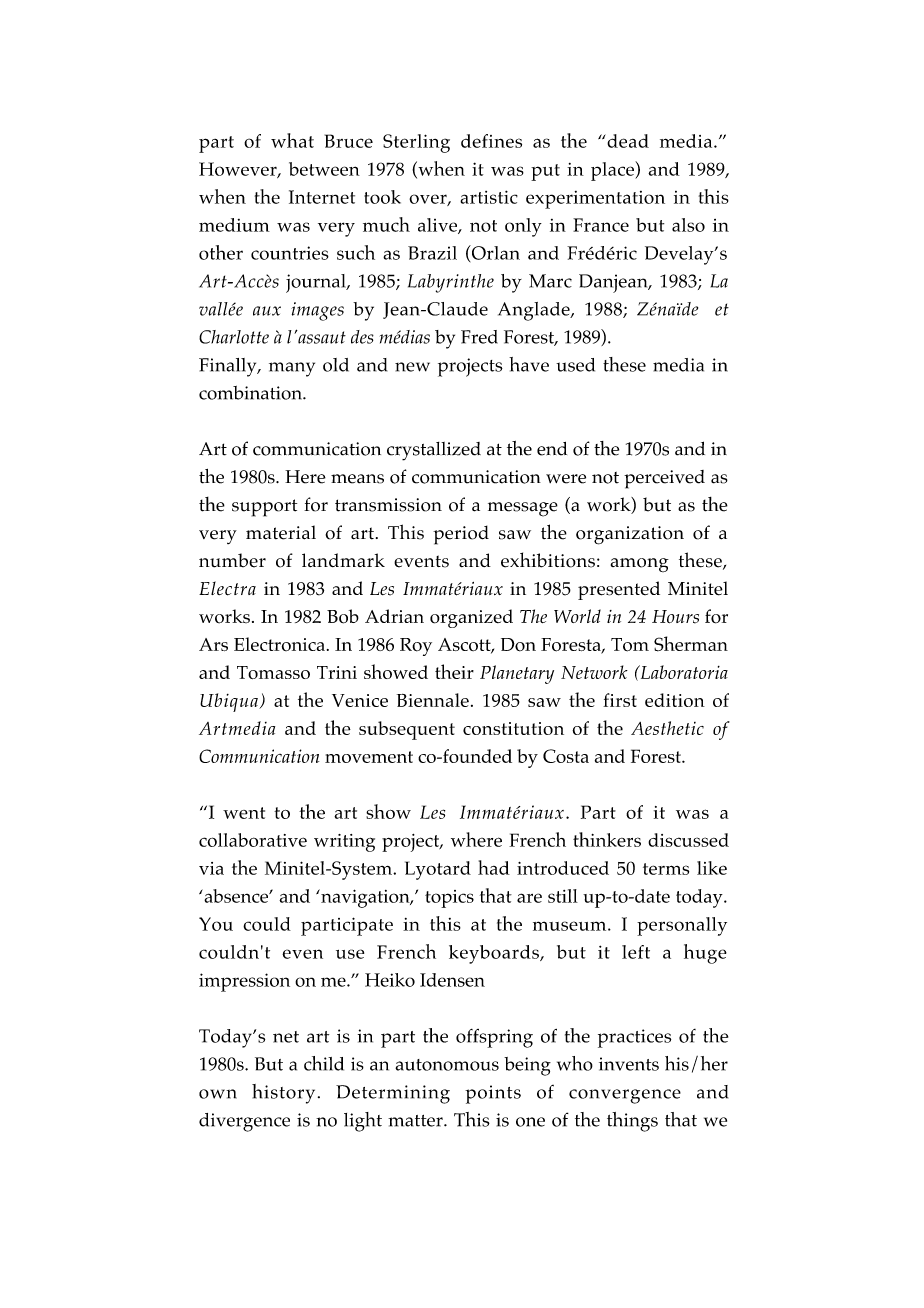  What do you see at coordinates (675, 617) in the image?
I see `Hours` at bounding box center [675, 617].
